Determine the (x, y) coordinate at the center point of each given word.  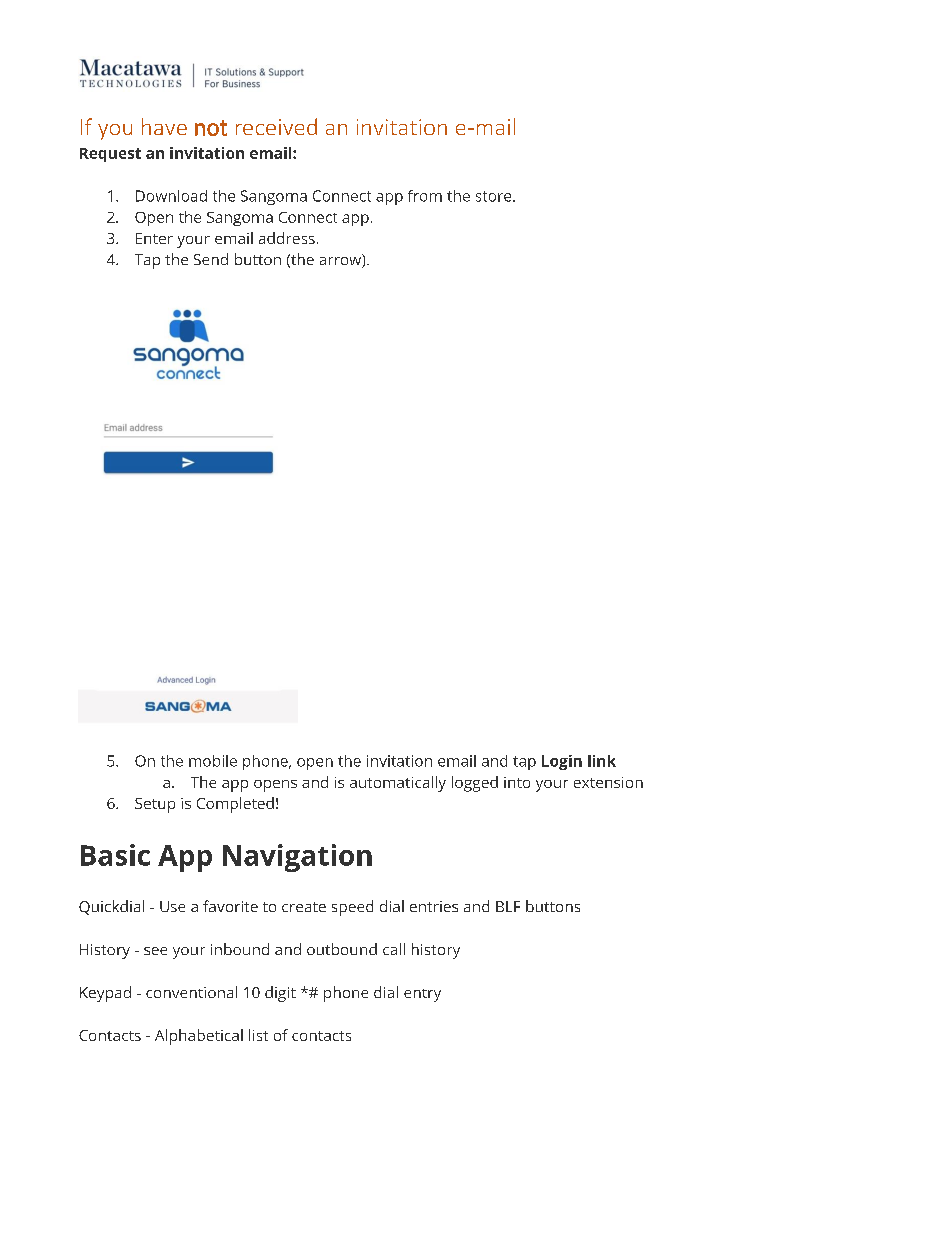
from (425, 196)
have (164, 126)
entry (422, 995)
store (495, 196)
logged (475, 784)
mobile (213, 761)
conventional (191, 992)
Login (562, 762)
